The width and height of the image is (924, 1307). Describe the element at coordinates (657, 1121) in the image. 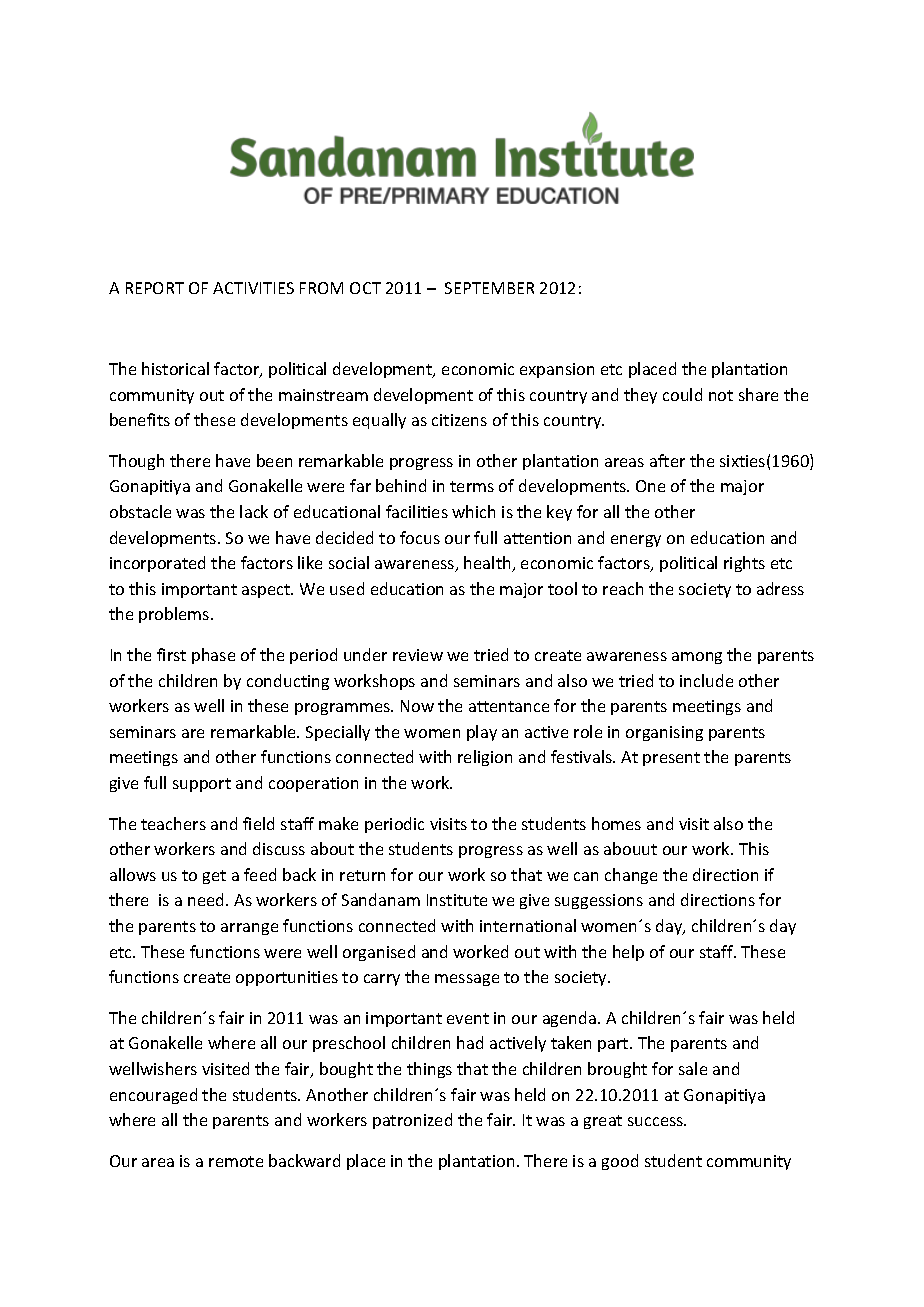

I see `success` at that location.
